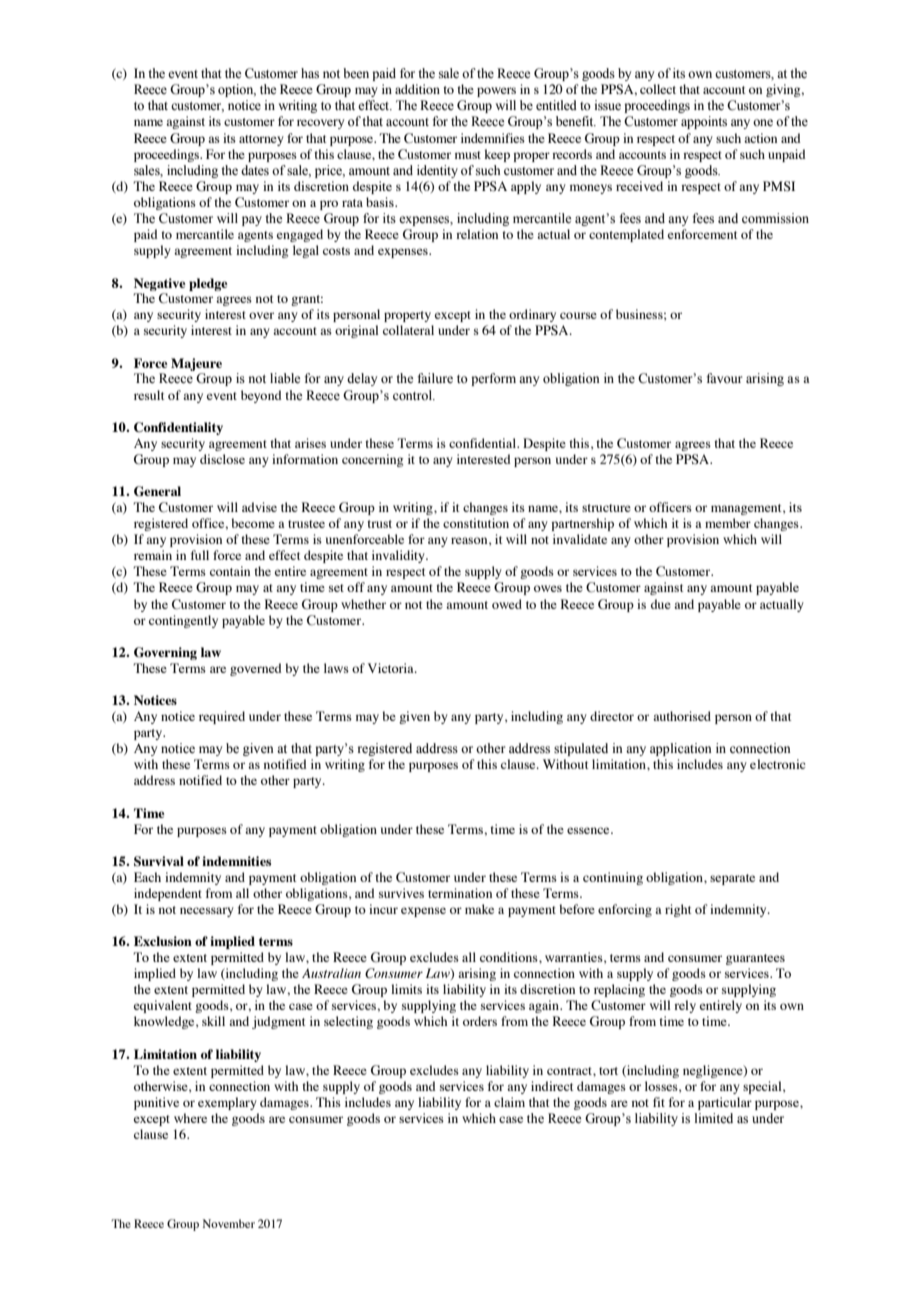 The width and height of the screenshot is (924, 1308). What do you see at coordinates (714, 1118) in the screenshot?
I see `limited` at bounding box center [714, 1118].
